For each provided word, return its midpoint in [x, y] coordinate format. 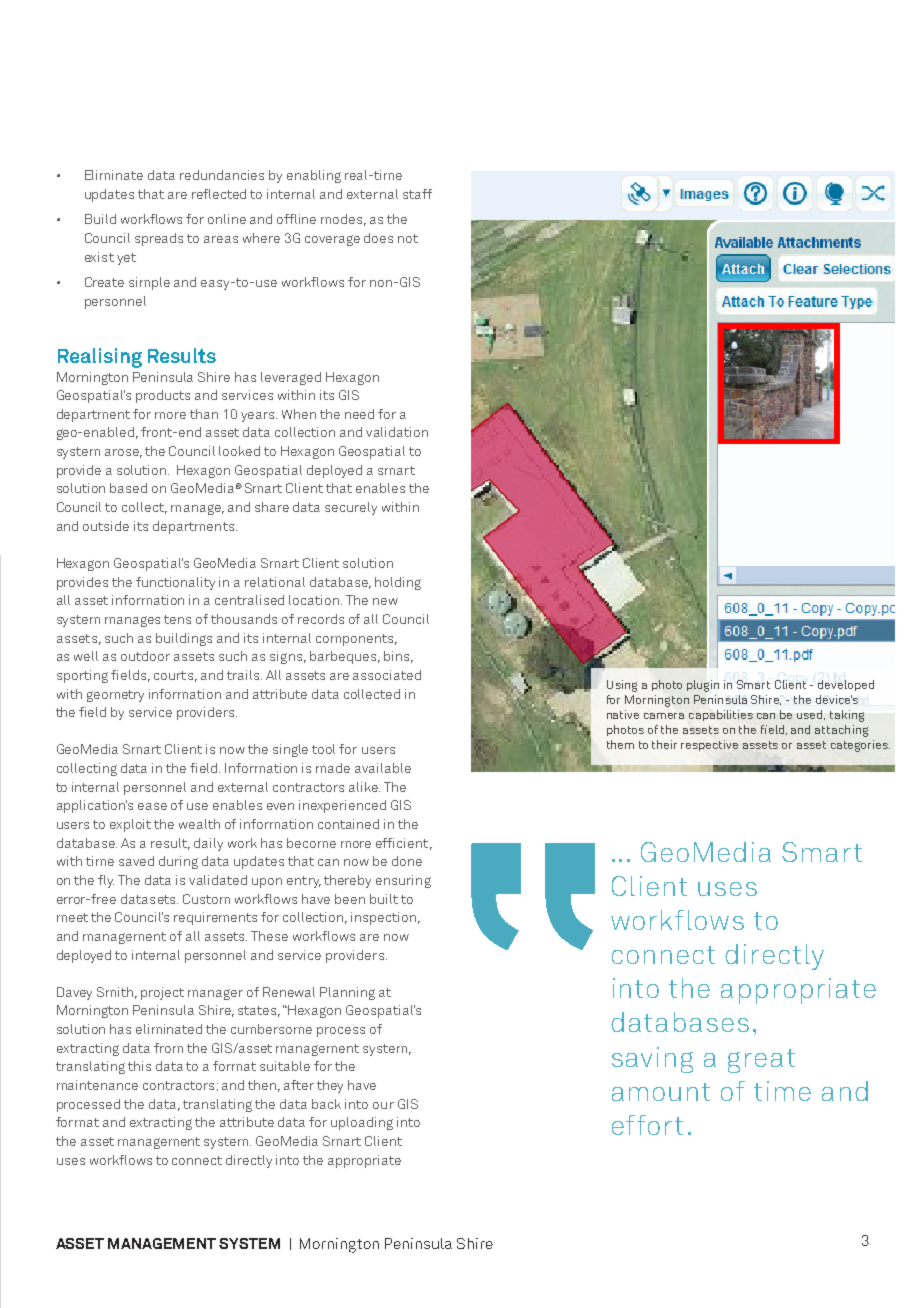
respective [709, 745]
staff [417, 194]
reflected [219, 194]
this [139, 1066]
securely [351, 508]
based [128, 488]
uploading [362, 1123]
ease [152, 806]
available [383, 768]
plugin [703, 686]
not [408, 238]
